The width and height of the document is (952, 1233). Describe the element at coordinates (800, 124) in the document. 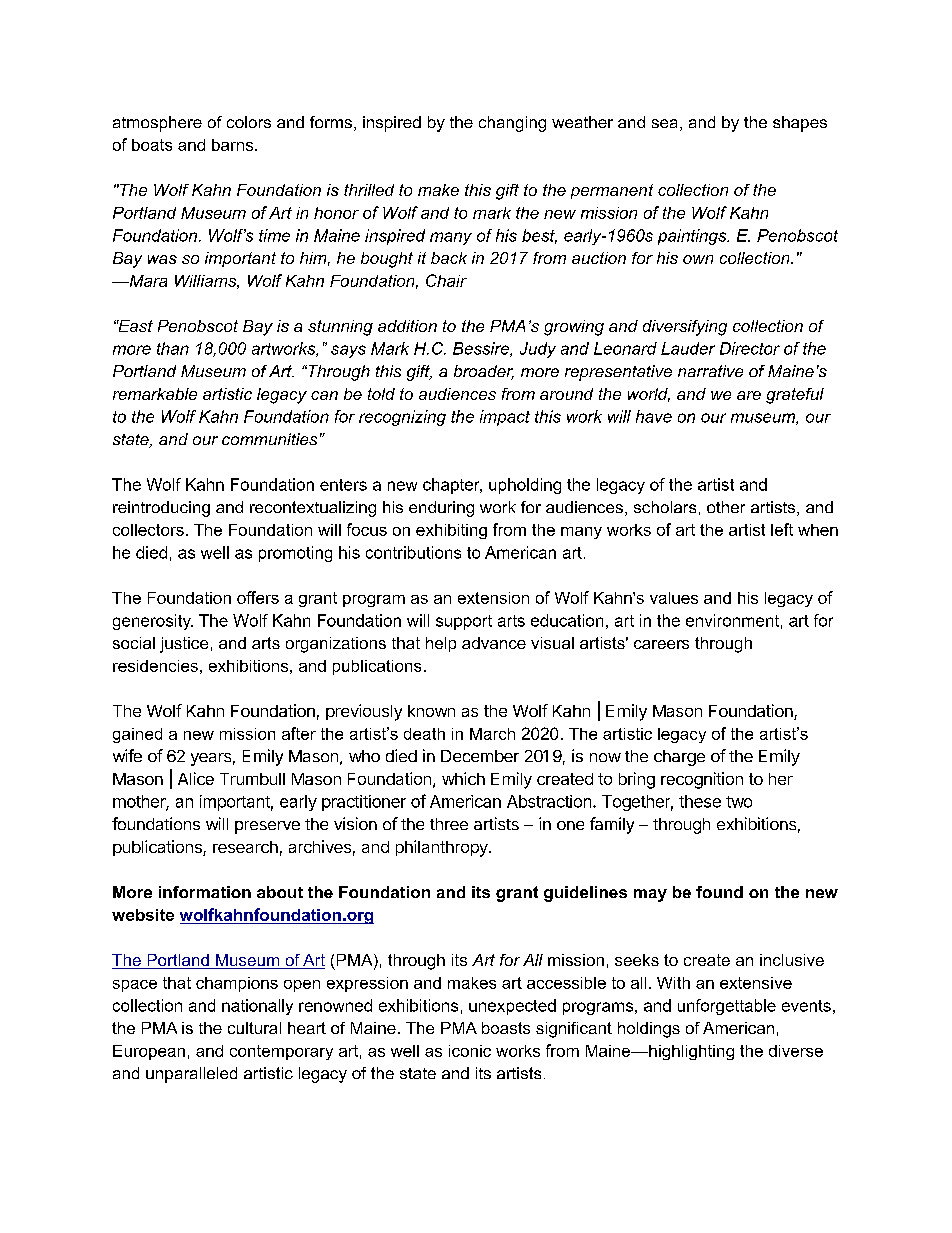

I see `shapes` at that location.
